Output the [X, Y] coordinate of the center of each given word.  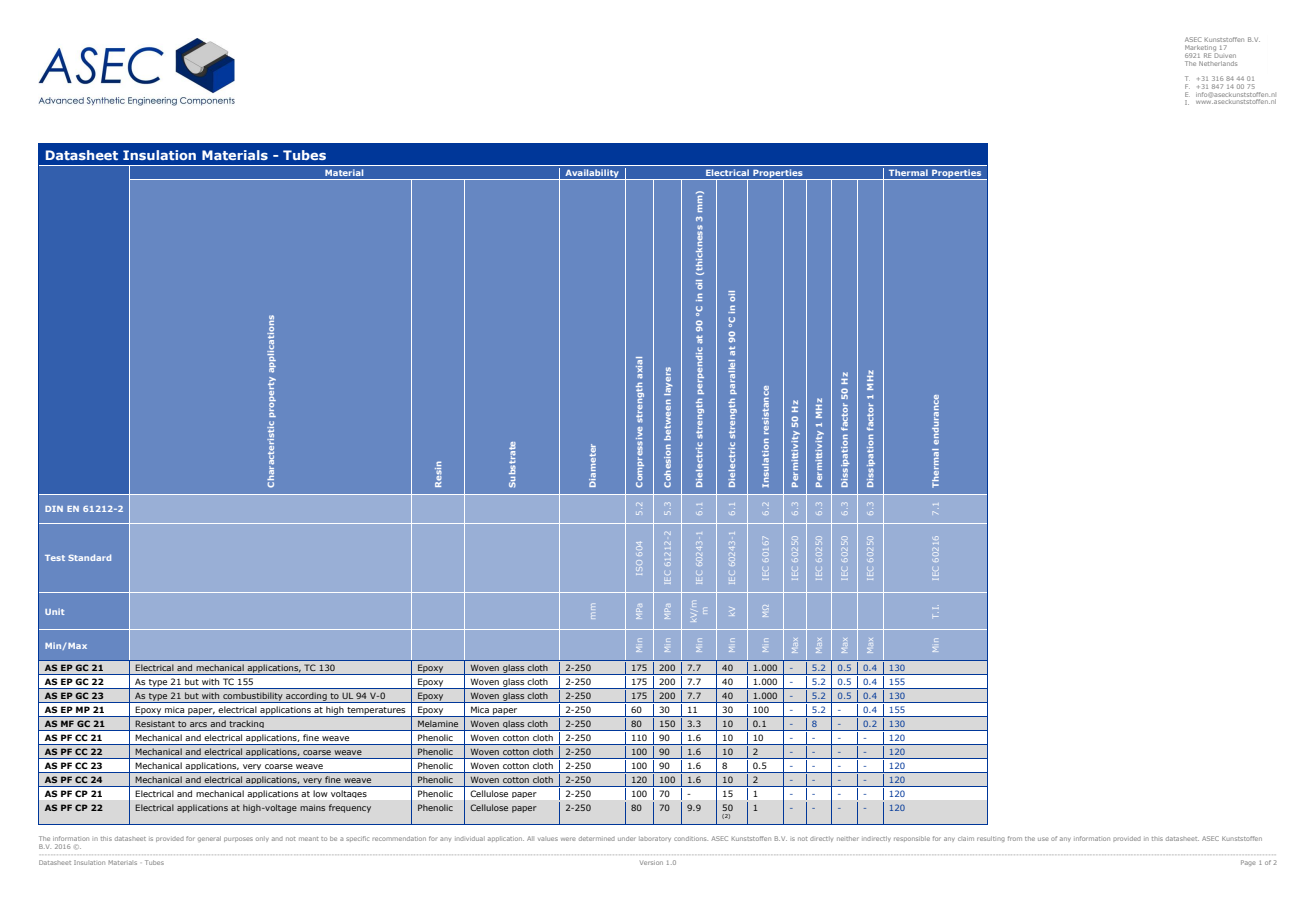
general [209, 839]
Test [55, 558]
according [306, 697]
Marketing [1201, 49]
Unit [54, 611]
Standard [89, 557]
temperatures [376, 712]
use [1043, 839]
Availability [592, 175]
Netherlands [1218, 63]
